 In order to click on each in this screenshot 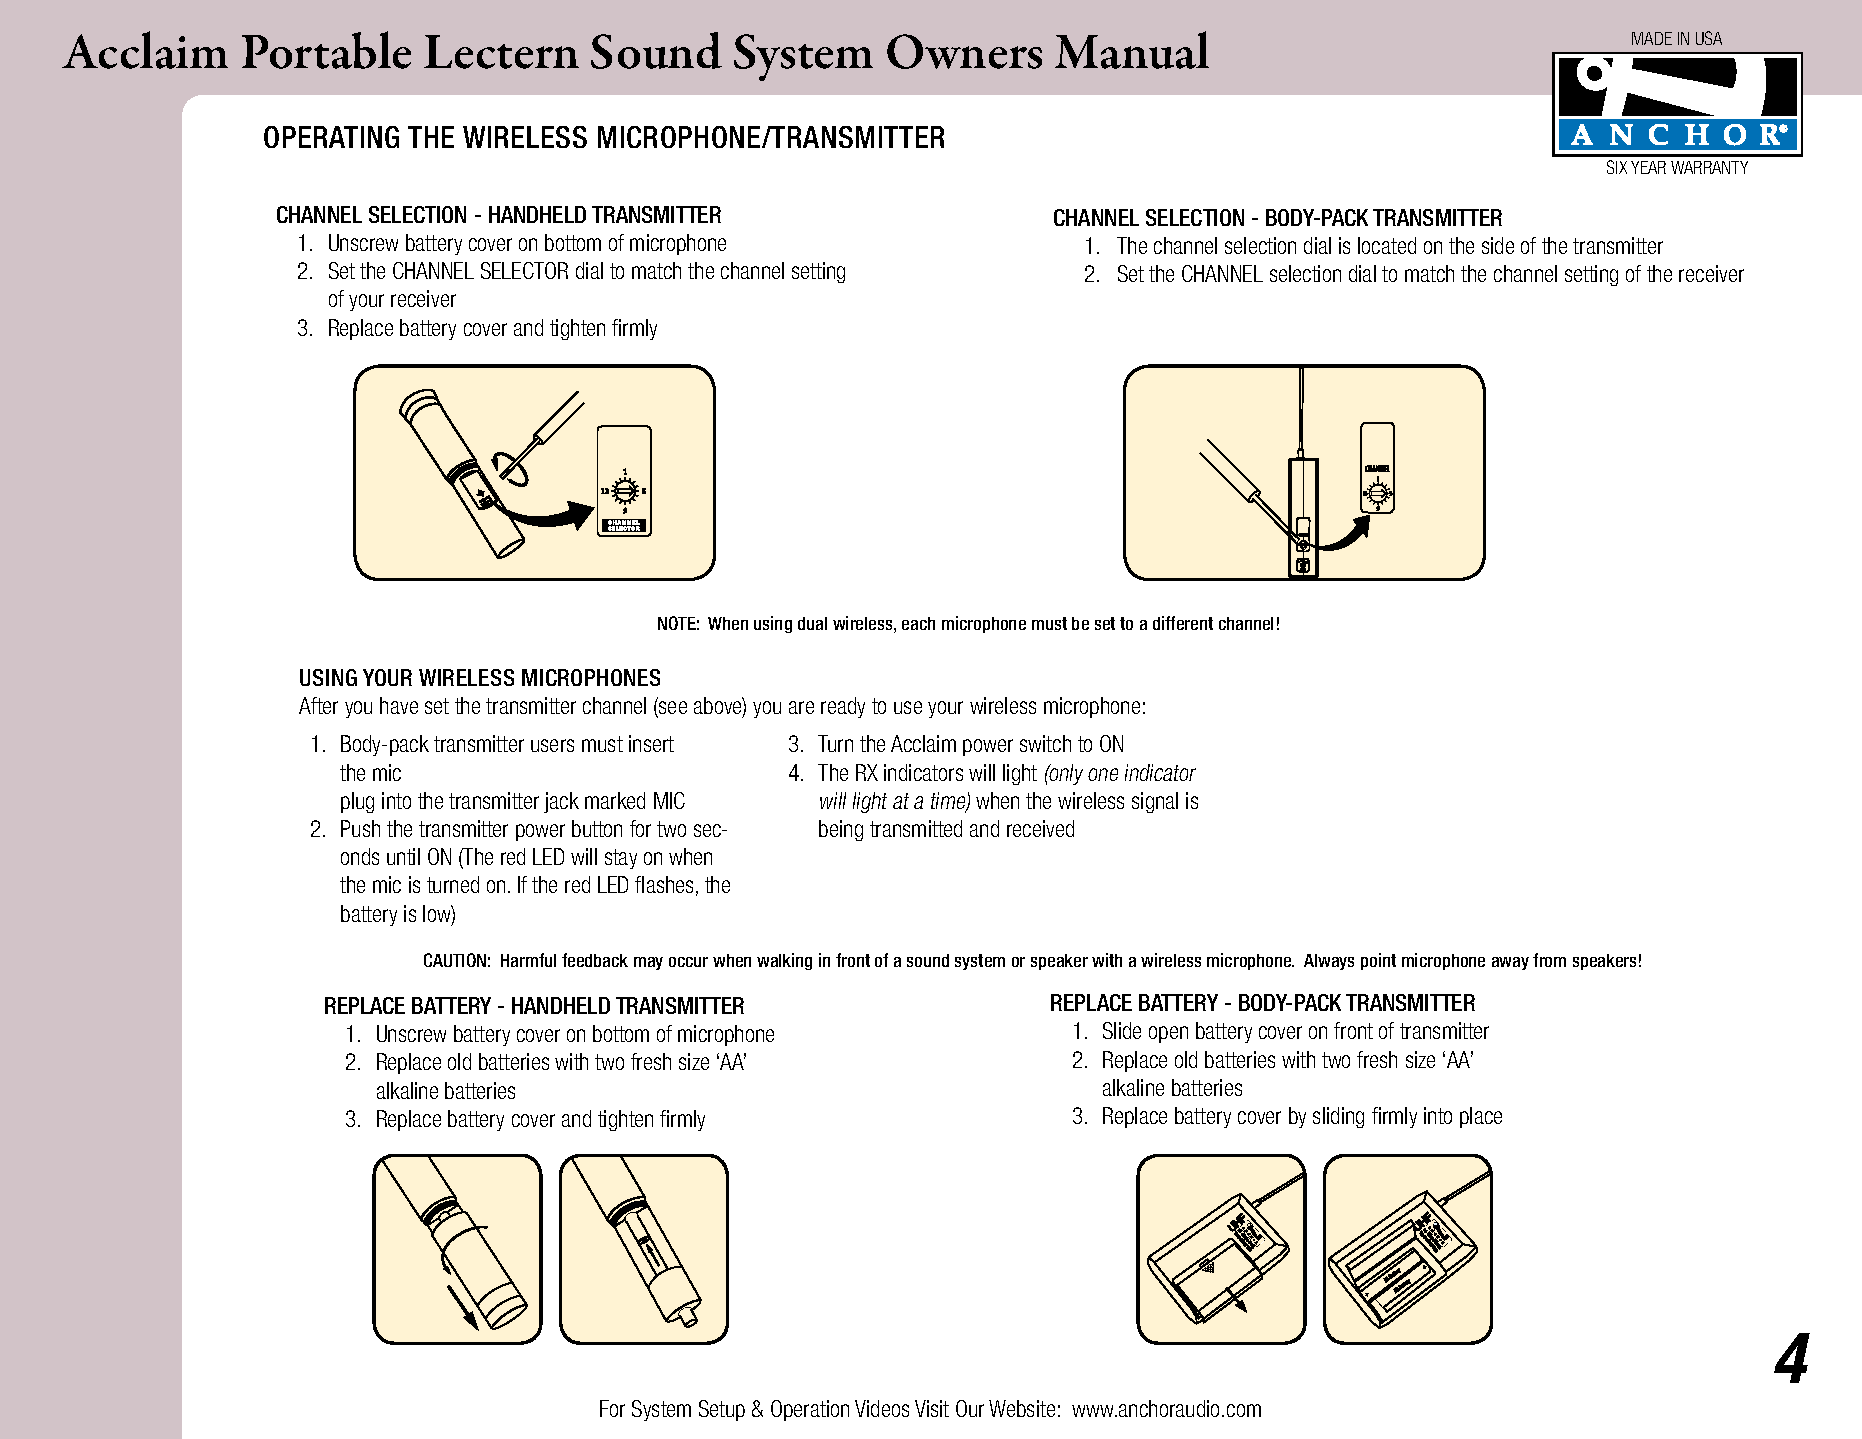, I will do `click(918, 623)`.
